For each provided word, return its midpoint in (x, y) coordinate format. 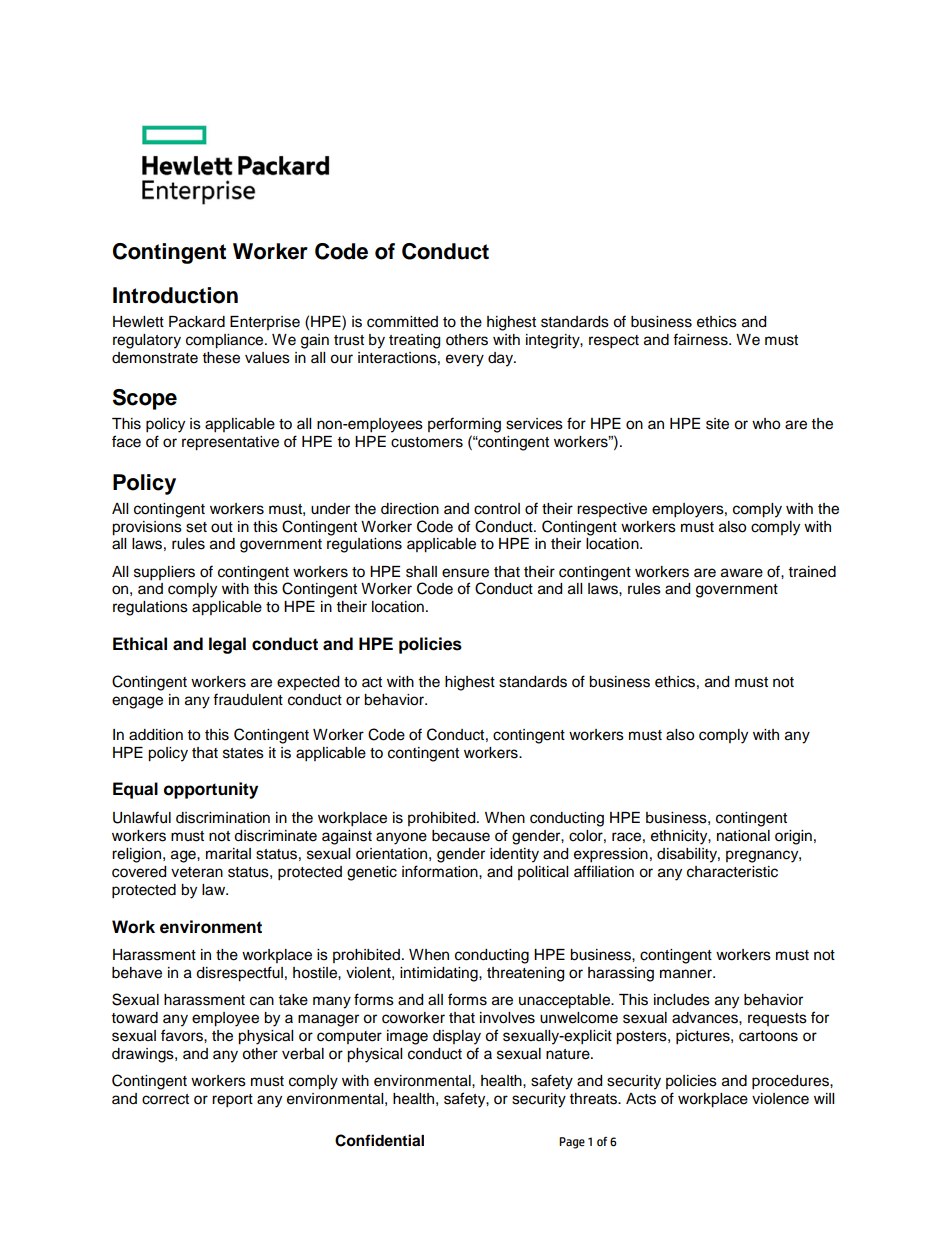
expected (308, 683)
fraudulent (248, 699)
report (232, 1101)
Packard (197, 322)
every (465, 360)
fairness (701, 339)
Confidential (379, 1140)
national (743, 836)
